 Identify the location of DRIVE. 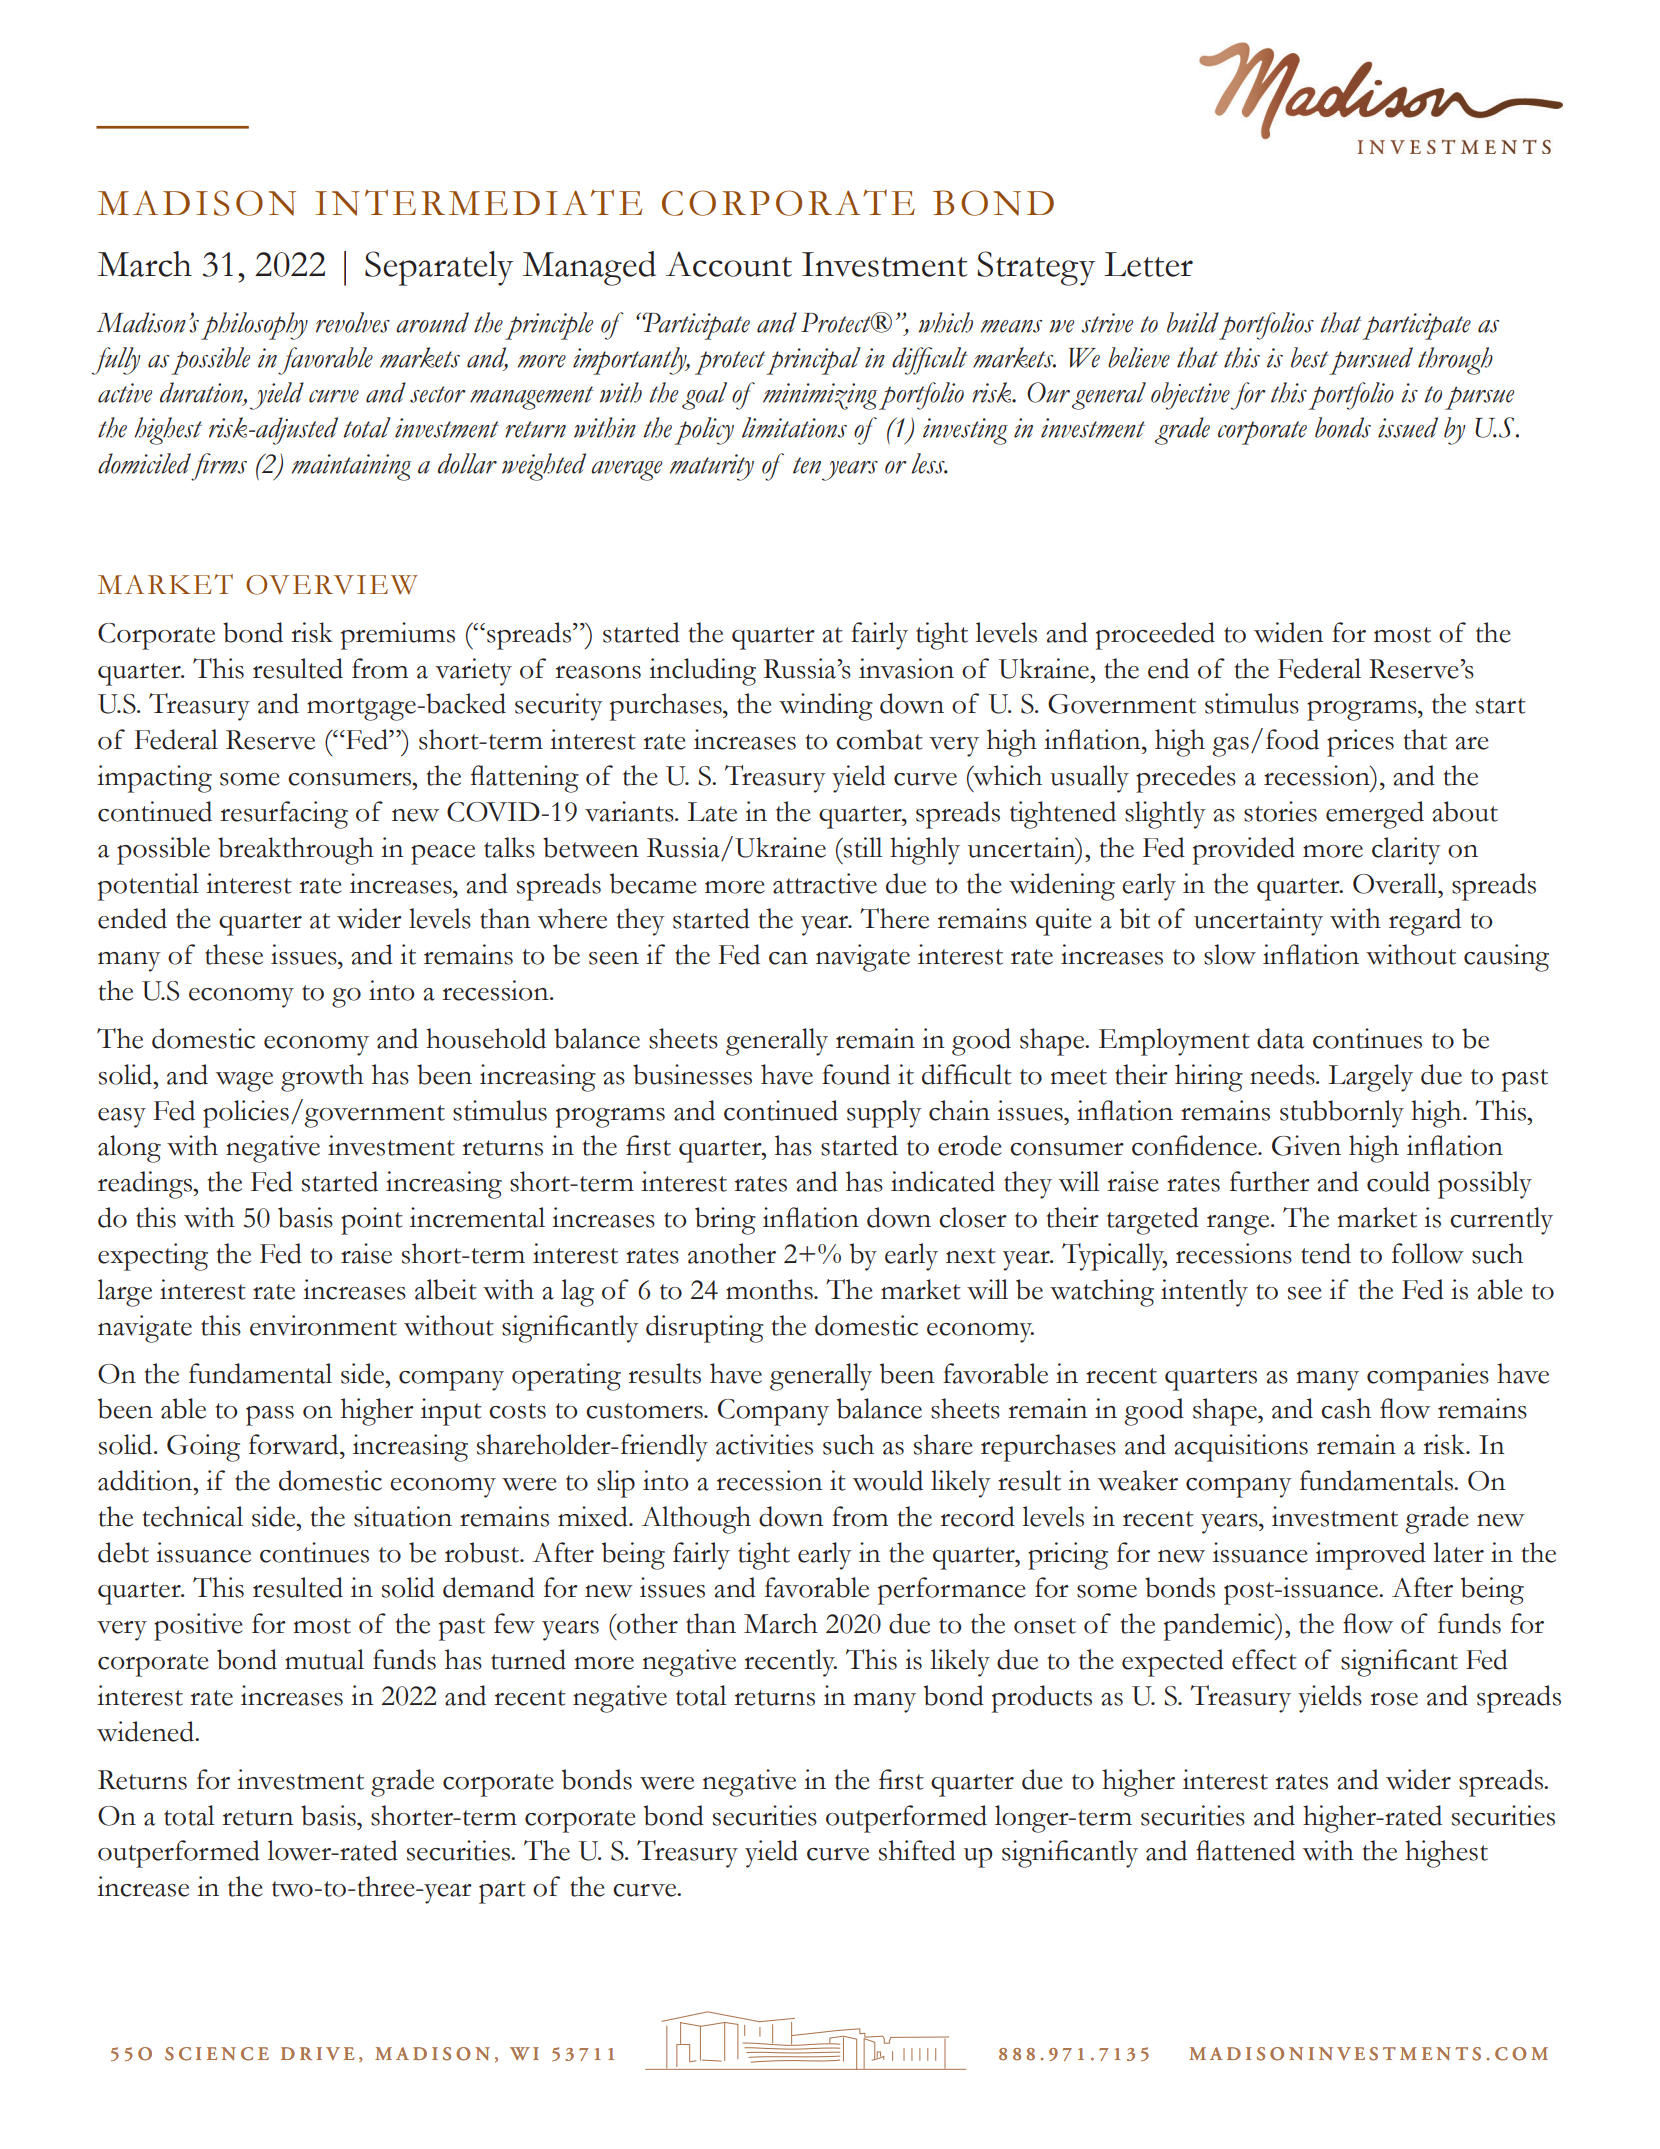
(317, 2053).
